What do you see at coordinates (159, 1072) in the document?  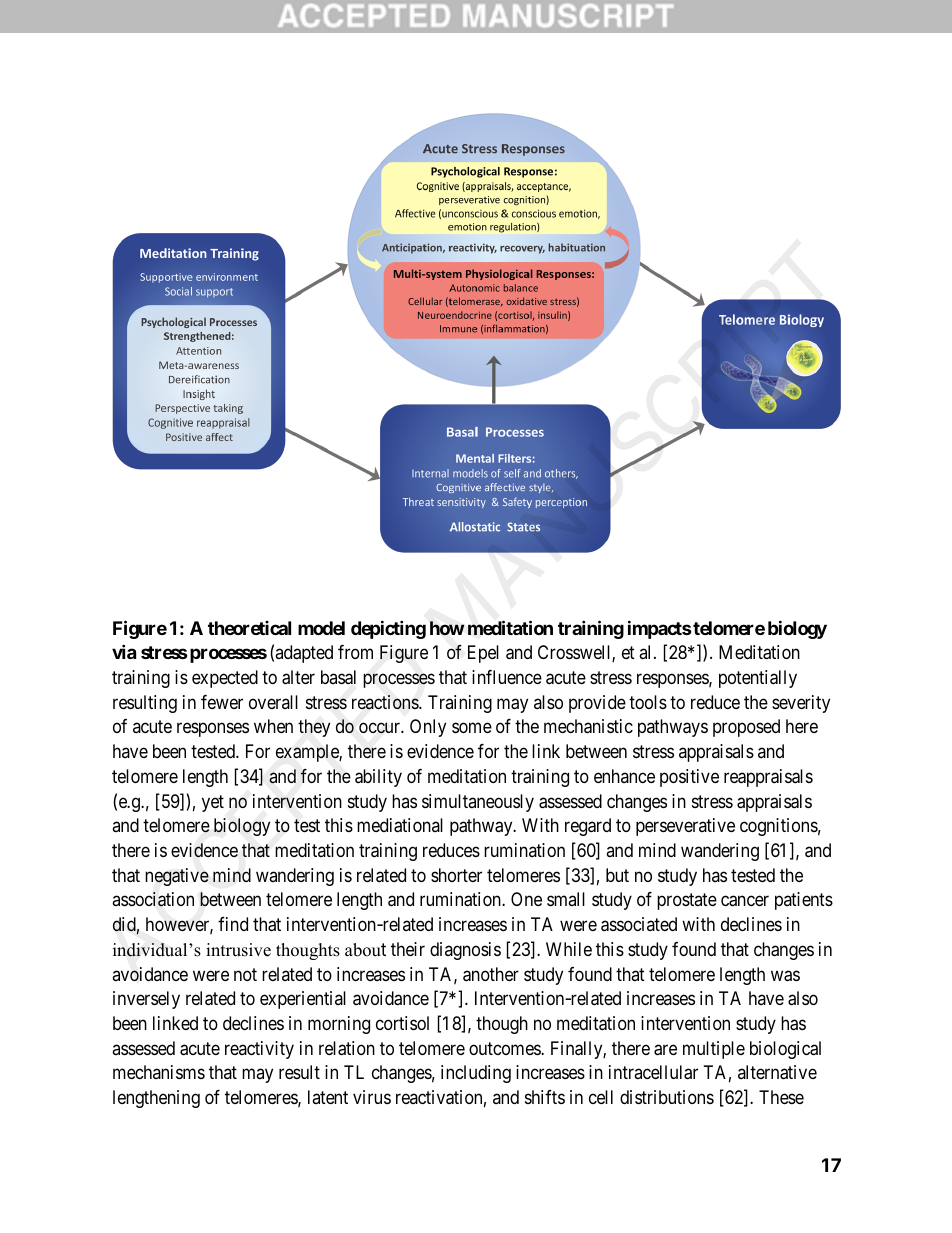 I see `mechanisms` at bounding box center [159, 1072].
